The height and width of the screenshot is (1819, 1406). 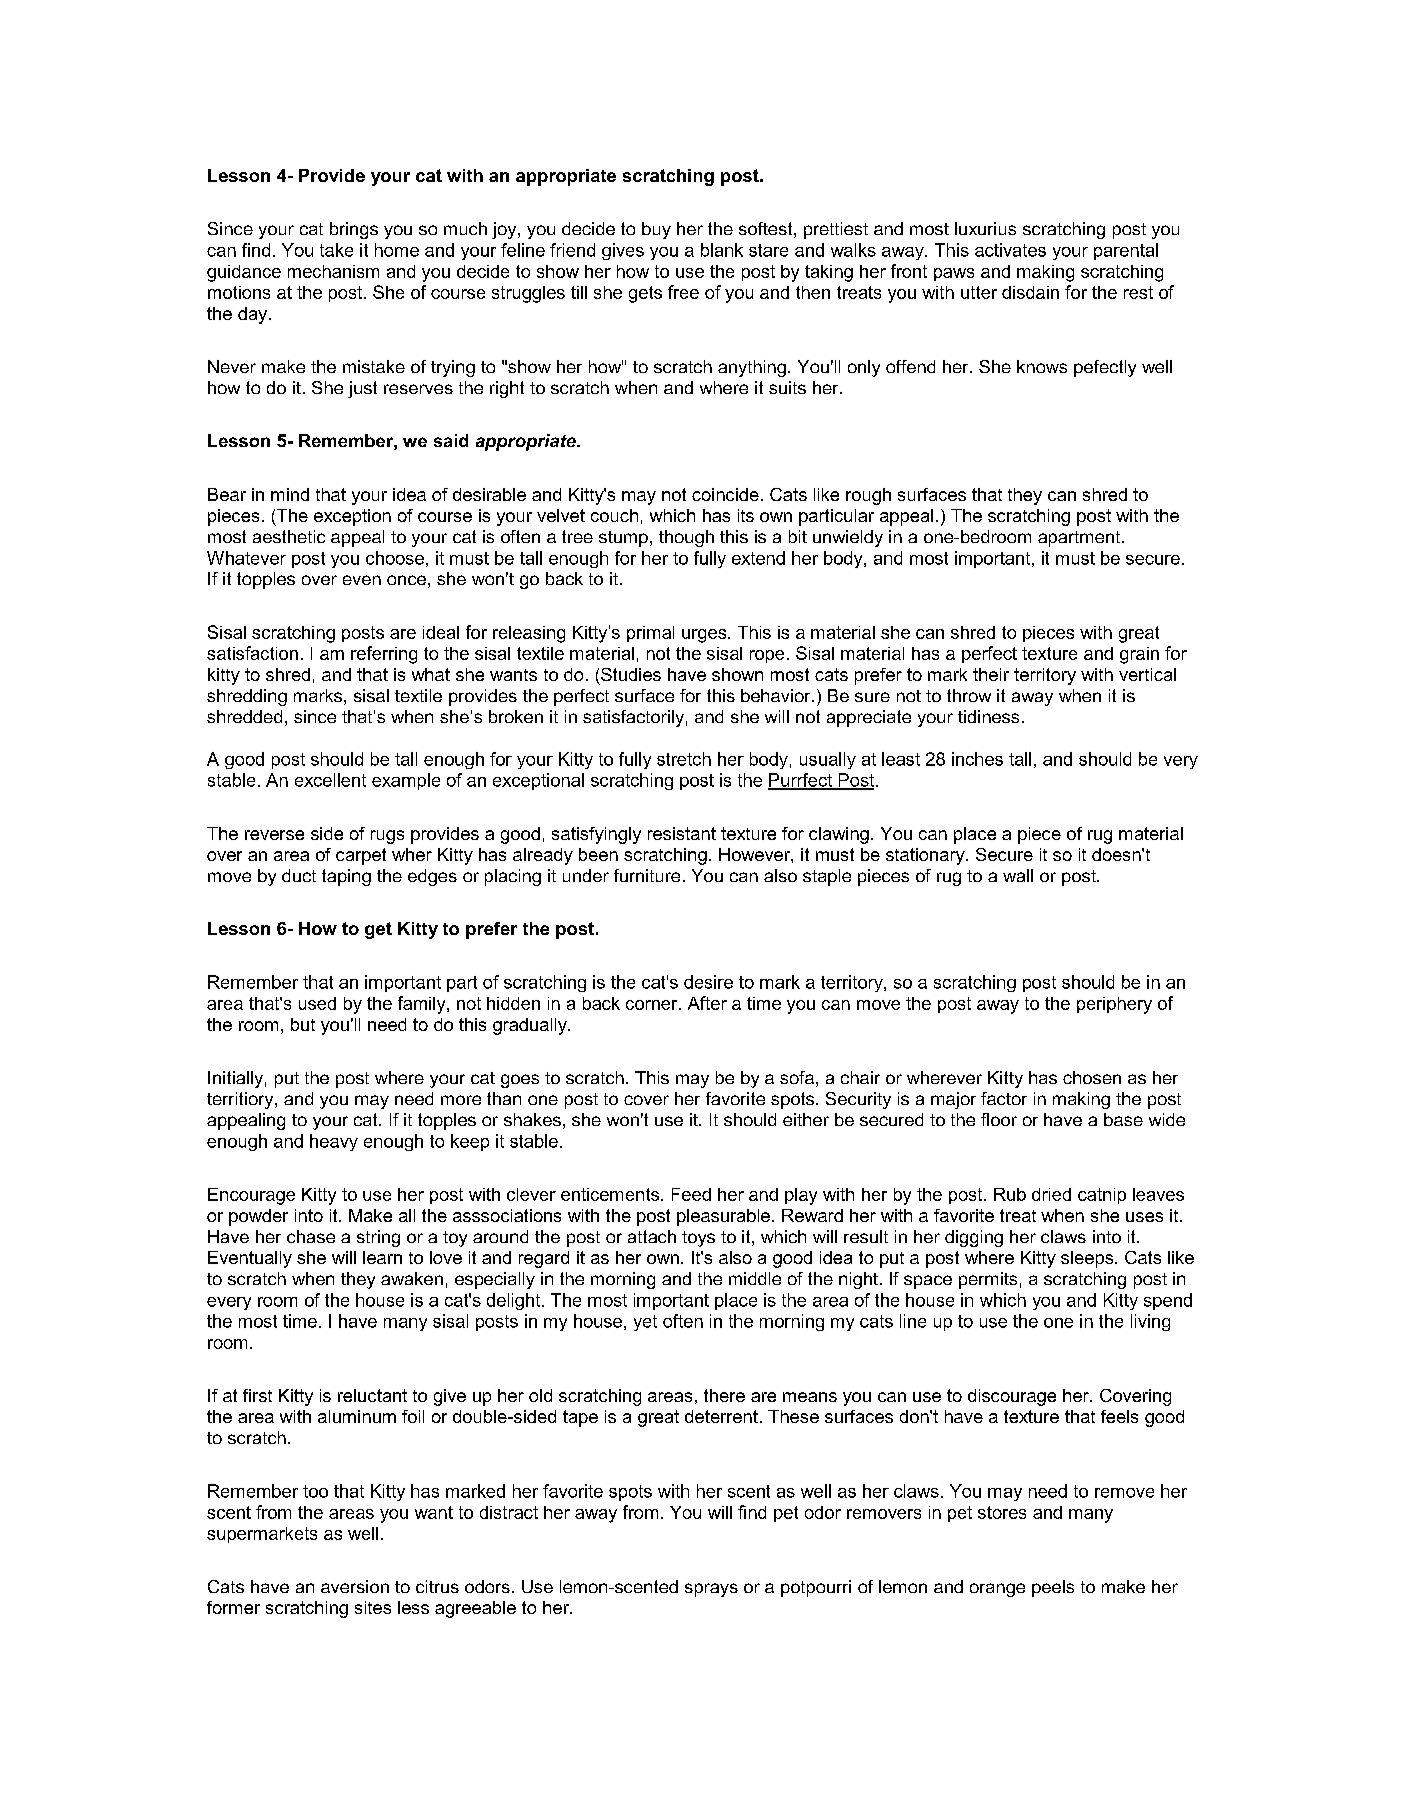 What do you see at coordinates (346, 877) in the screenshot?
I see `taping` at bounding box center [346, 877].
